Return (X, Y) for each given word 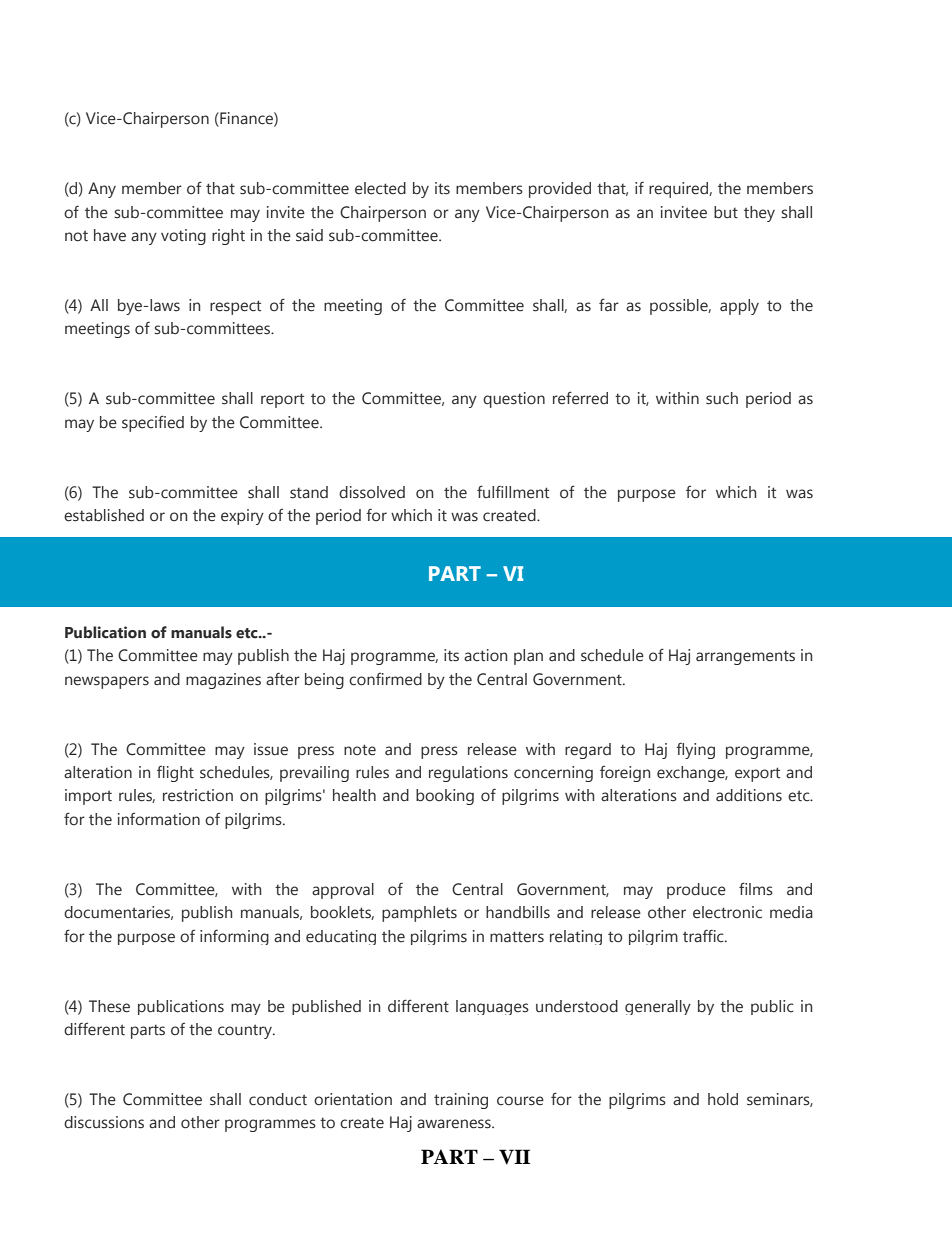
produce (696, 891)
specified (153, 423)
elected (380, 188)
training (461, 1101)
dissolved (372, 492)
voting (183, 237)
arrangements (745, 658)
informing (234, 937)
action (485, 655)
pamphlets (419, 914)
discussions (104, 1122)
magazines (223, 681)
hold (723, 1099)
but (726, 212)
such (722, 398)
